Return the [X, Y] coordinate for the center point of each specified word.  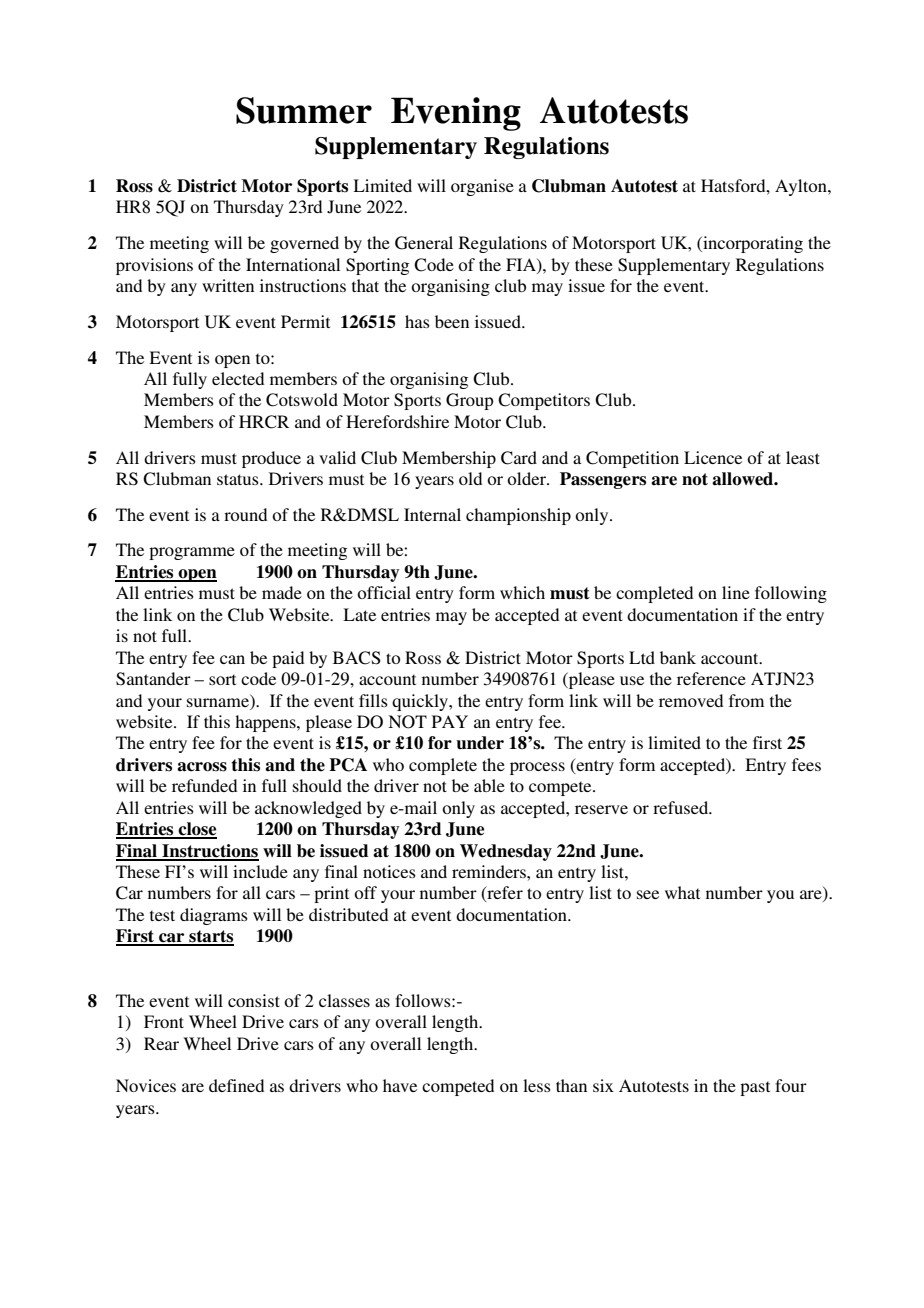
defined [236, 1085]
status [239, 479]
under [480, 743]
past [755, 1088]
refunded [204, 785]
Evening [456, 114]
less [537, 1085]
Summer [304, 110]
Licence [713, 457]
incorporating [752, 244]
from [746, 700]
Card [519, 458]
